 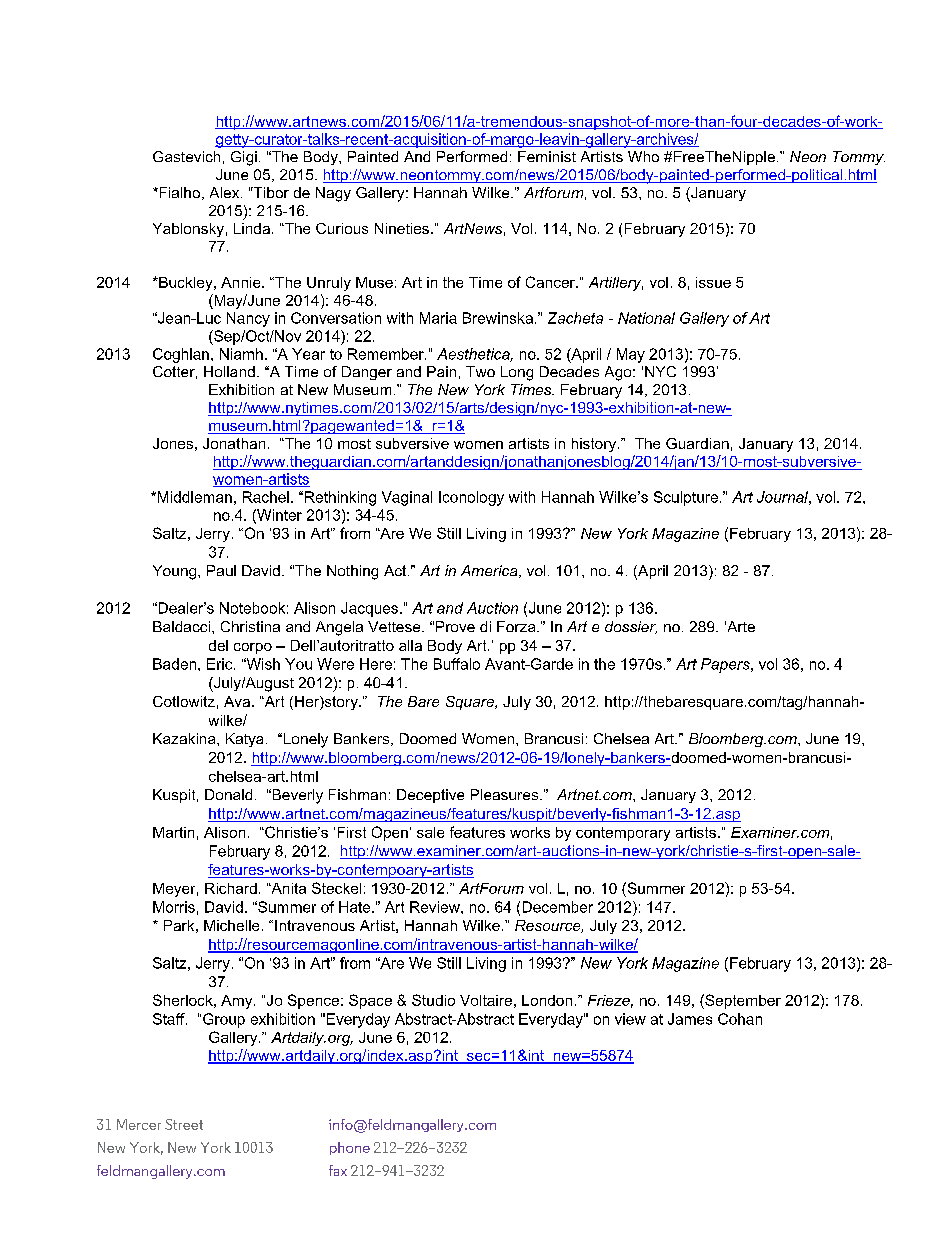 What do you see at coordinates (184, 1124) in the screenshot?
I see `Street` at bounding box center [184, 1124].
